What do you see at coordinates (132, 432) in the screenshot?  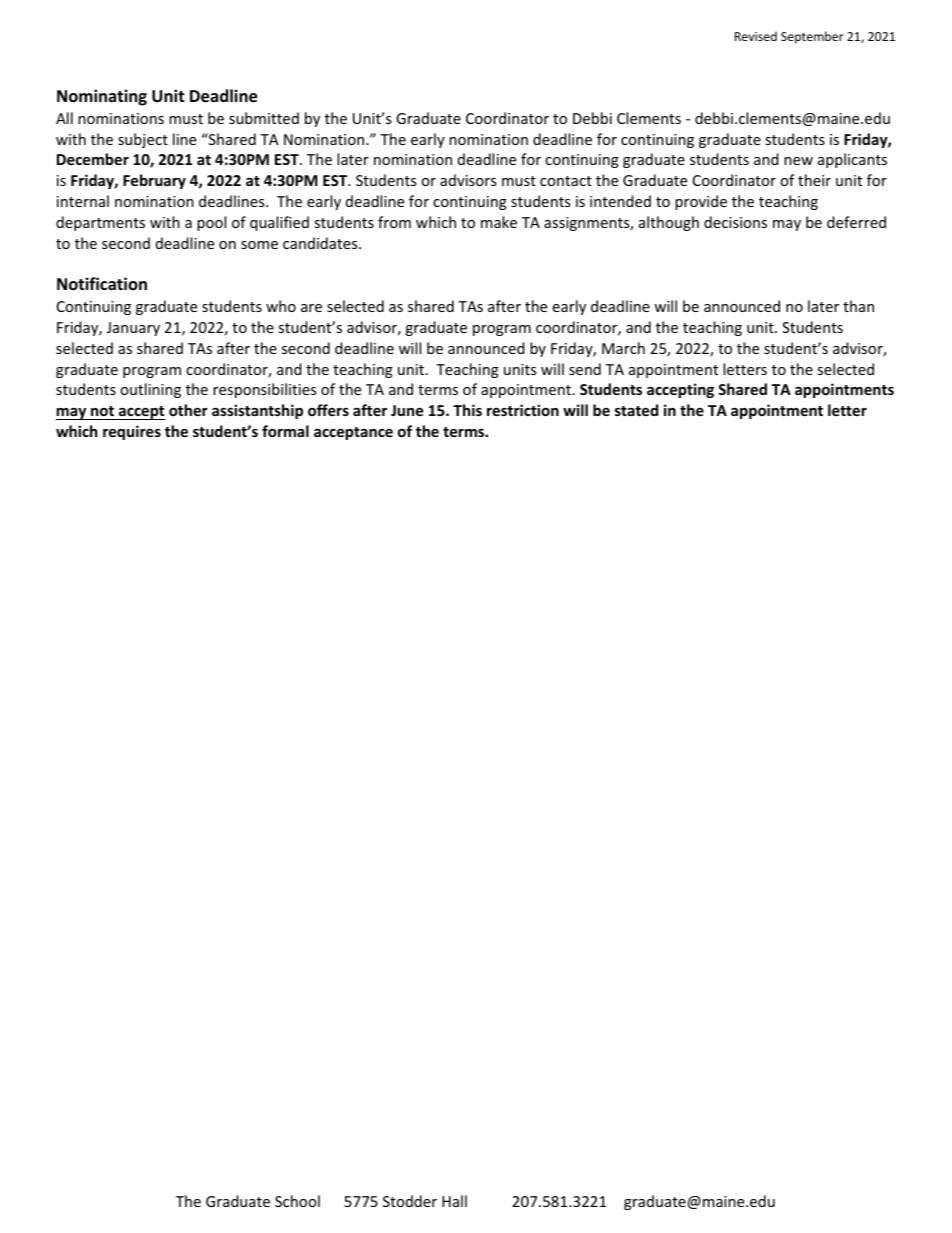 I see `requires` at bounding box center [132, 432].
